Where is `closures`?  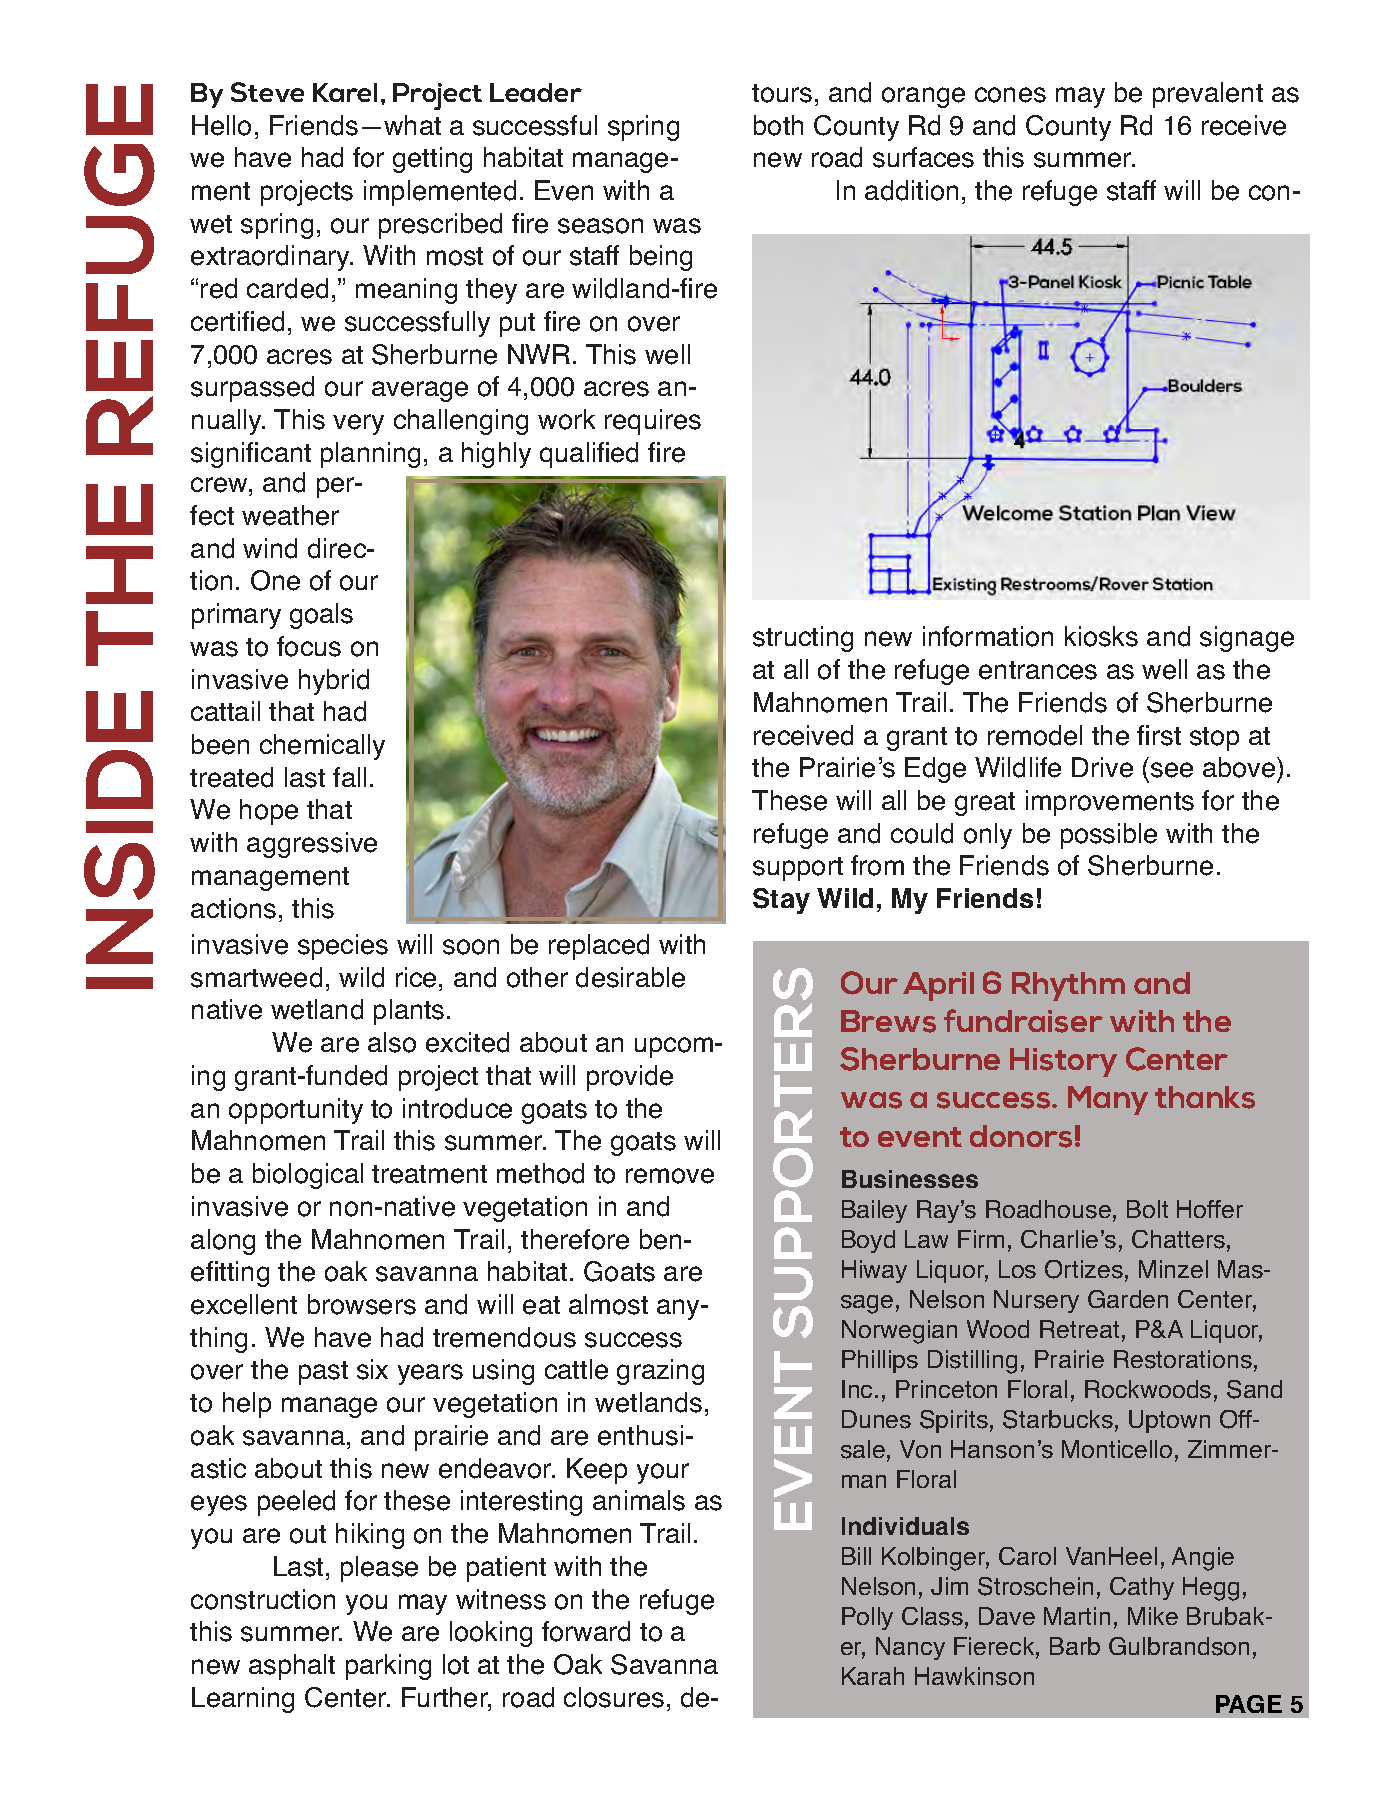 closures is located at coordinates (614, 1697).
